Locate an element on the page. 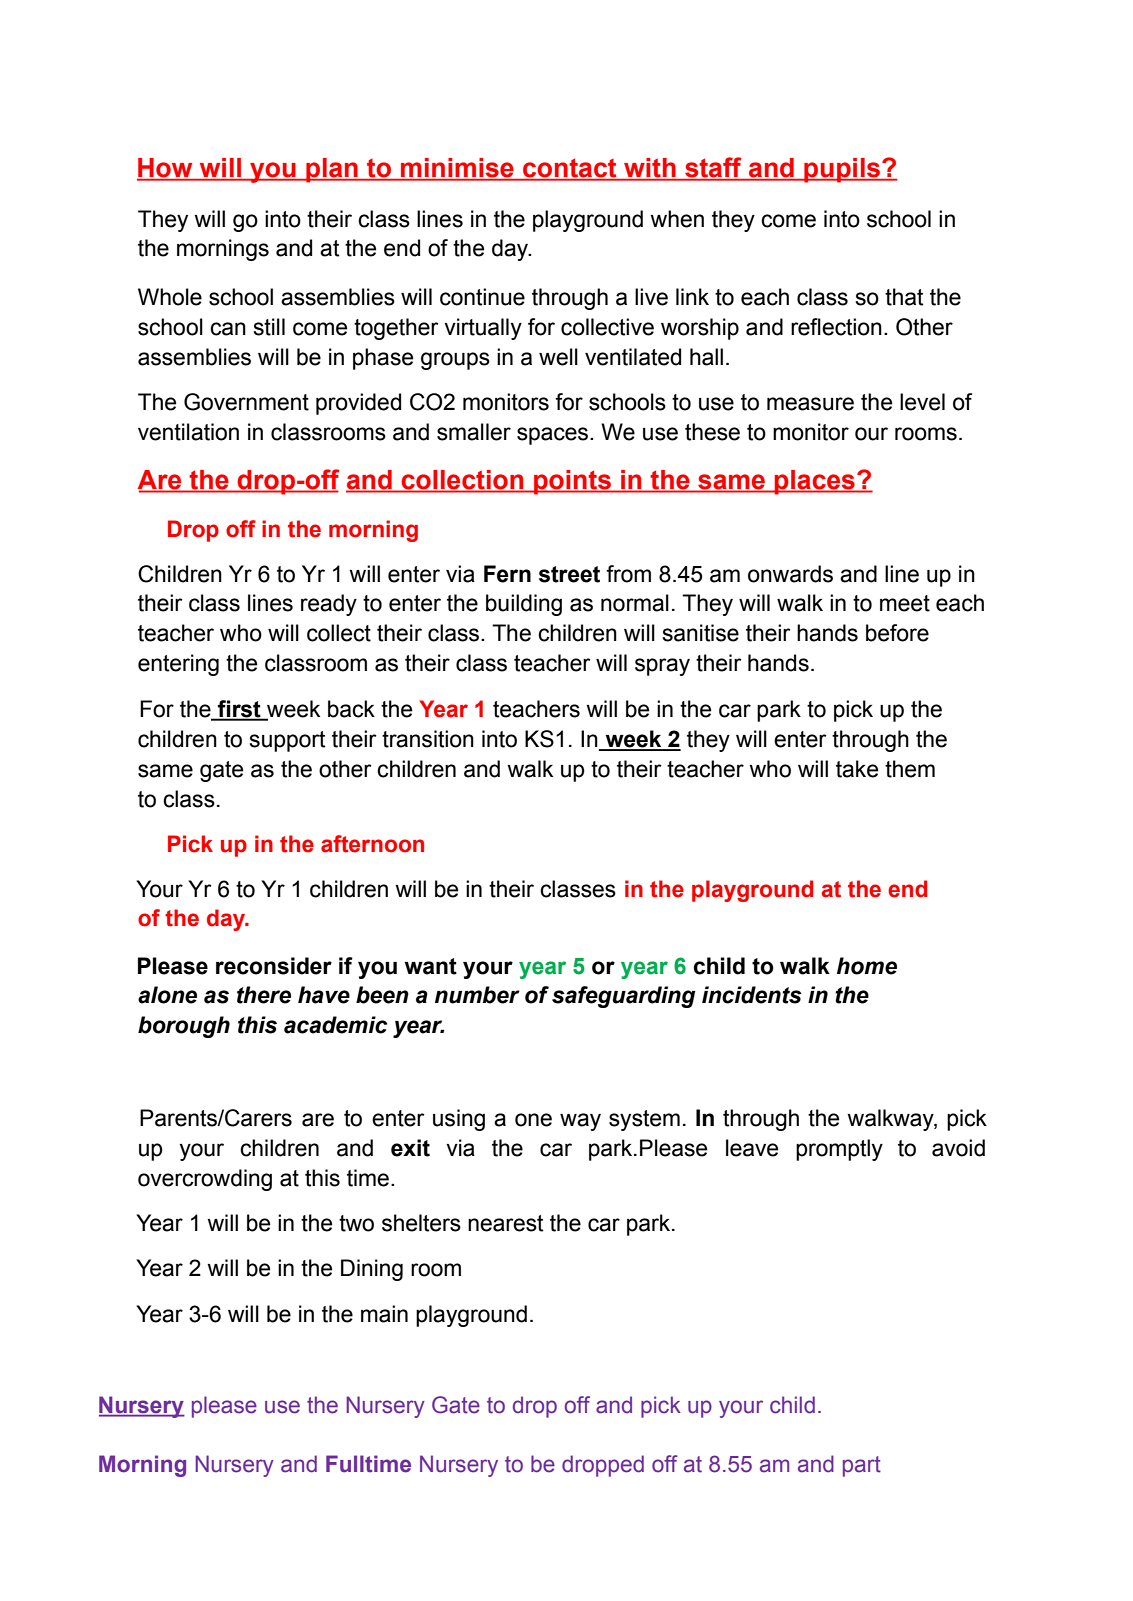 This document has width=1133, height=1601. main is located at coordinates (384, 1314).
